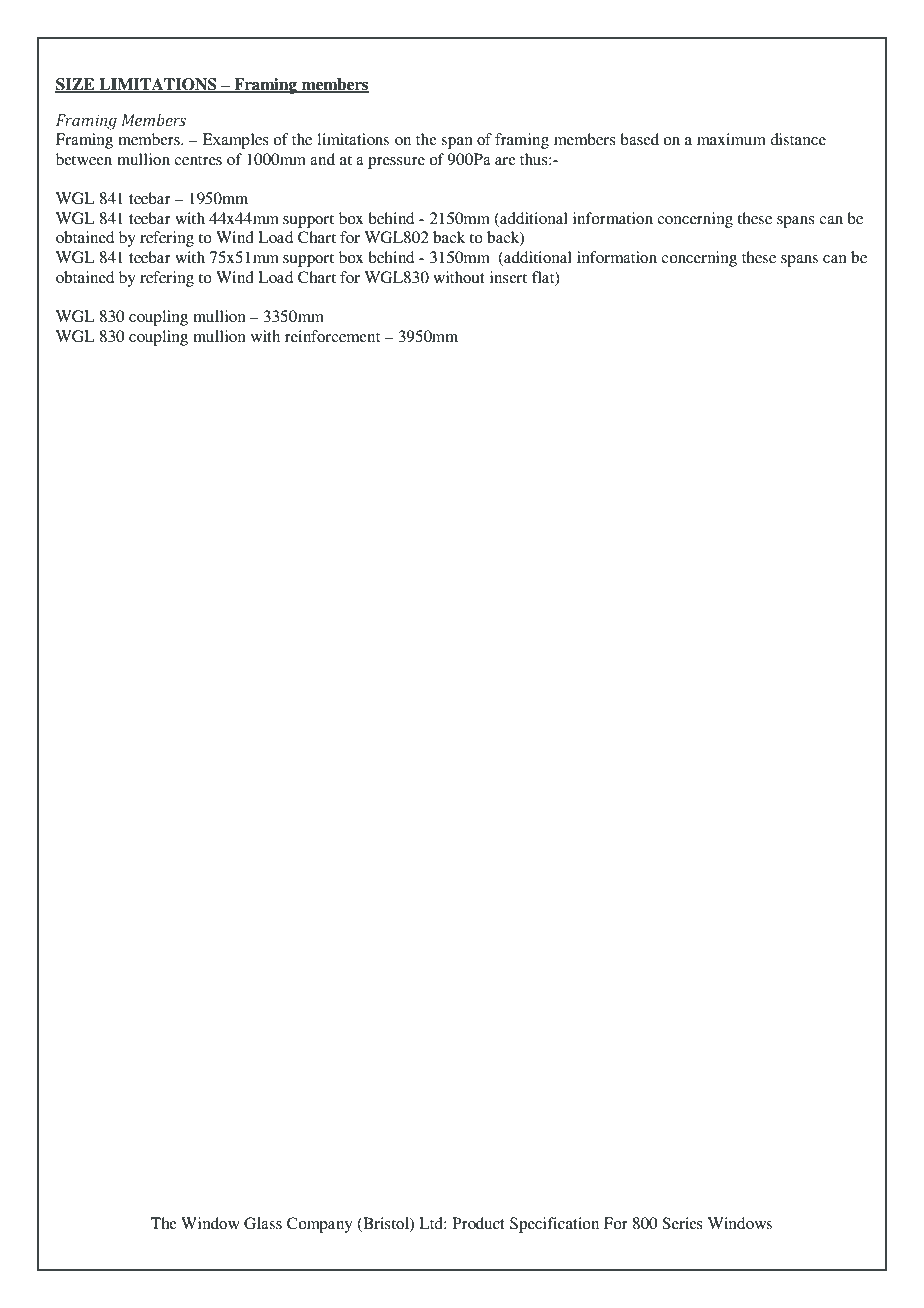  I want to click on Product, so click(478, 1223).
